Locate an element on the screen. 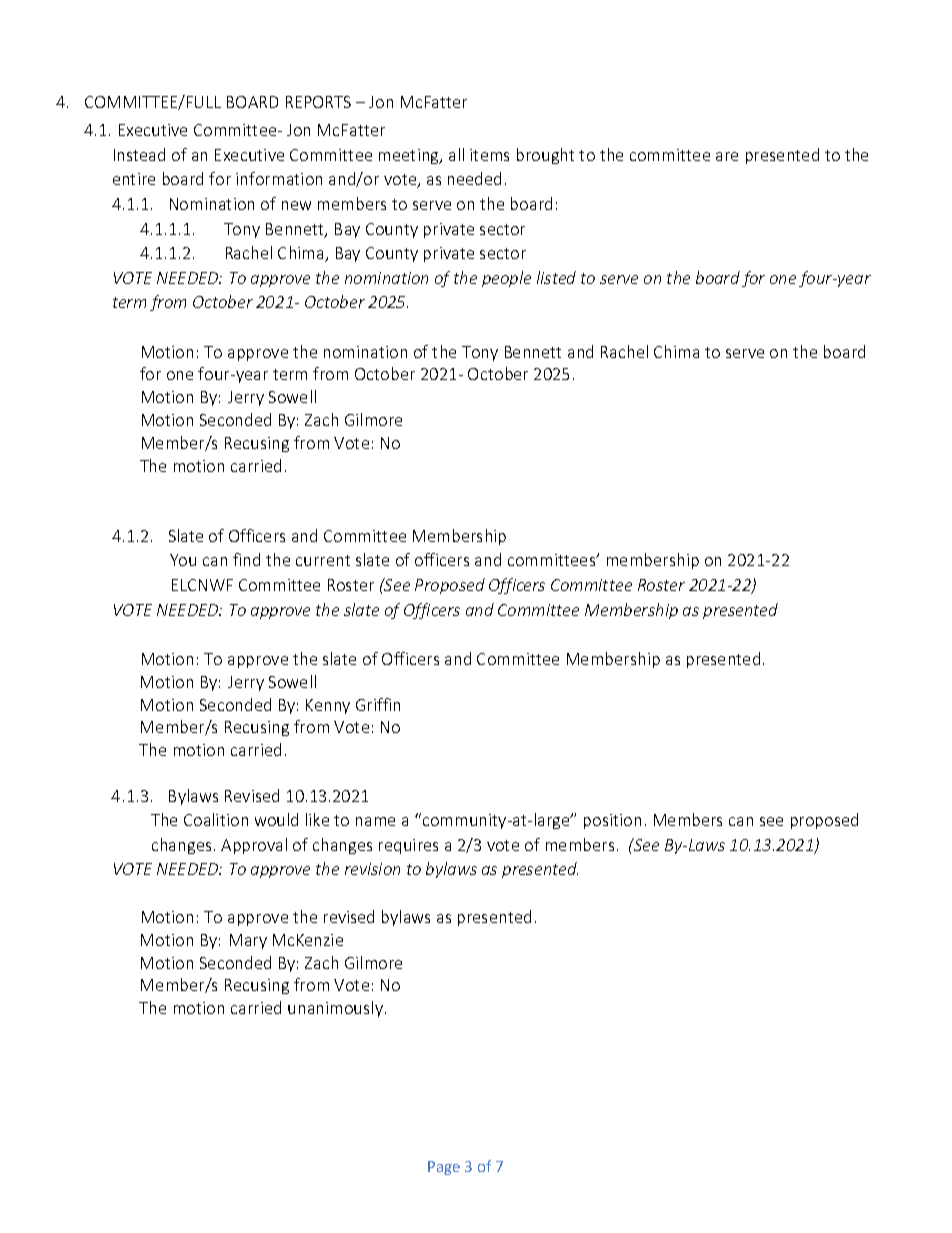  meeting is located at coordinates (410, 156).
